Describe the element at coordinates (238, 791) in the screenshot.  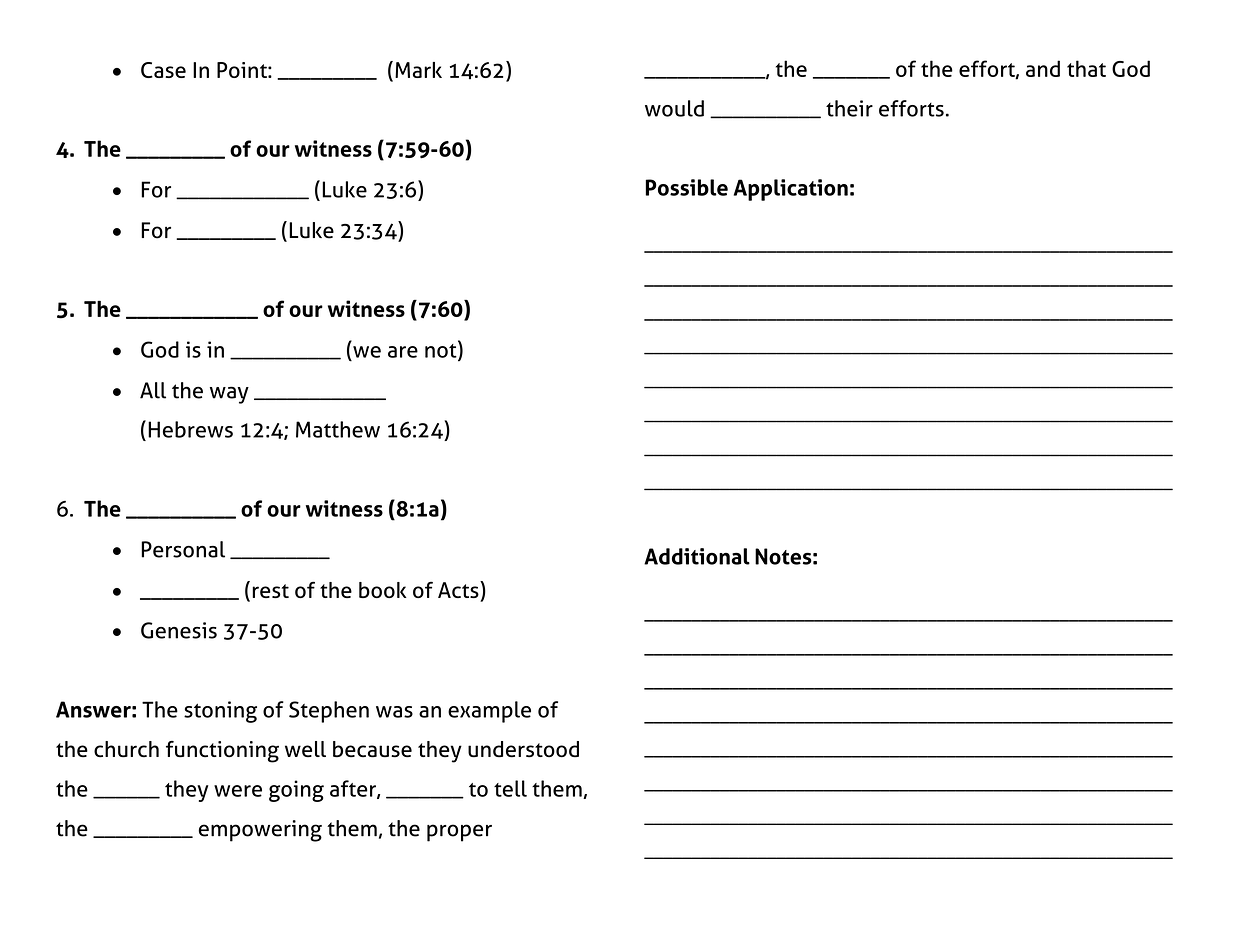
I see `were` at that location.
